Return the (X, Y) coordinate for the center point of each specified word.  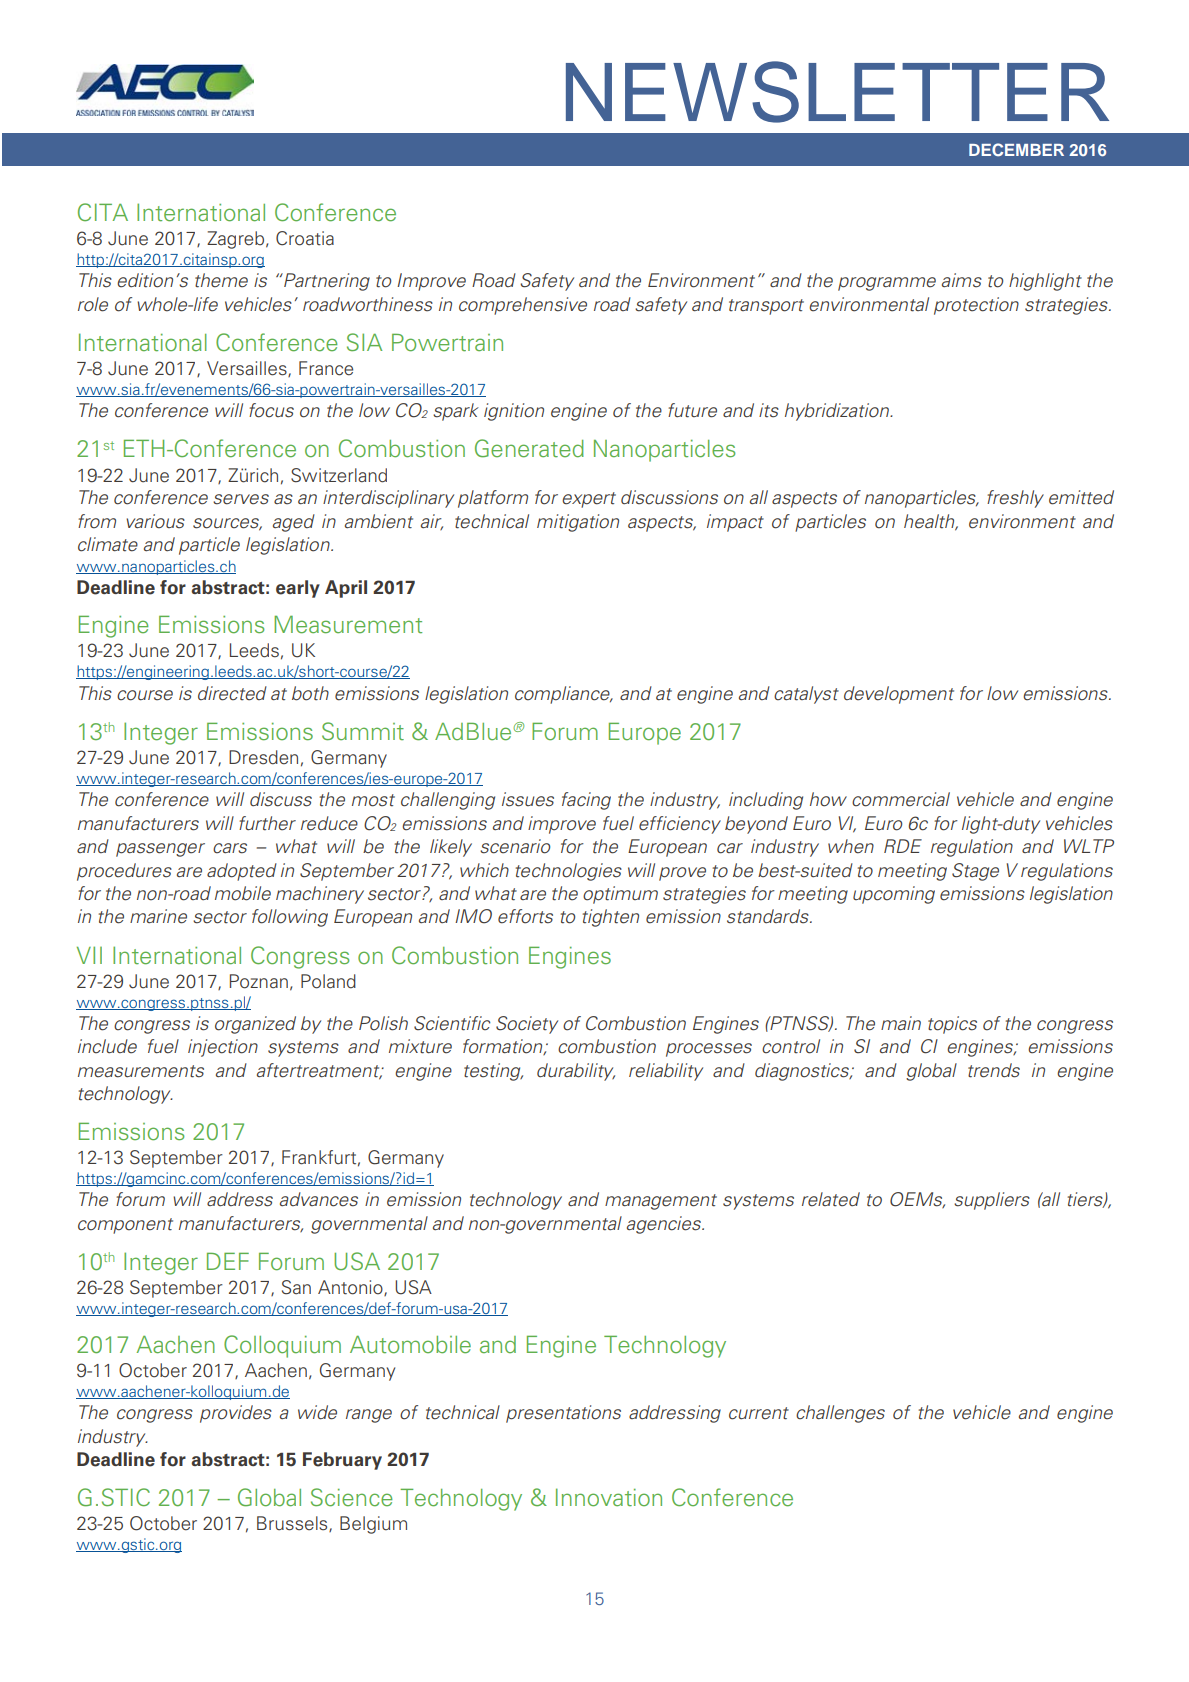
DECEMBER (1016, 149)
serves (241, 499)
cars (230, 848)
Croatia (305, 238)
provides (236, 1414)
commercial (901, 799)
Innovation (609, 1497)
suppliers (992, 1201)
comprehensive (523, 306)
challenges (840, 1414)
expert (589, 500)
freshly (1015, 499)
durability (576, 1072)
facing (586, 801)
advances (319, 1199)
